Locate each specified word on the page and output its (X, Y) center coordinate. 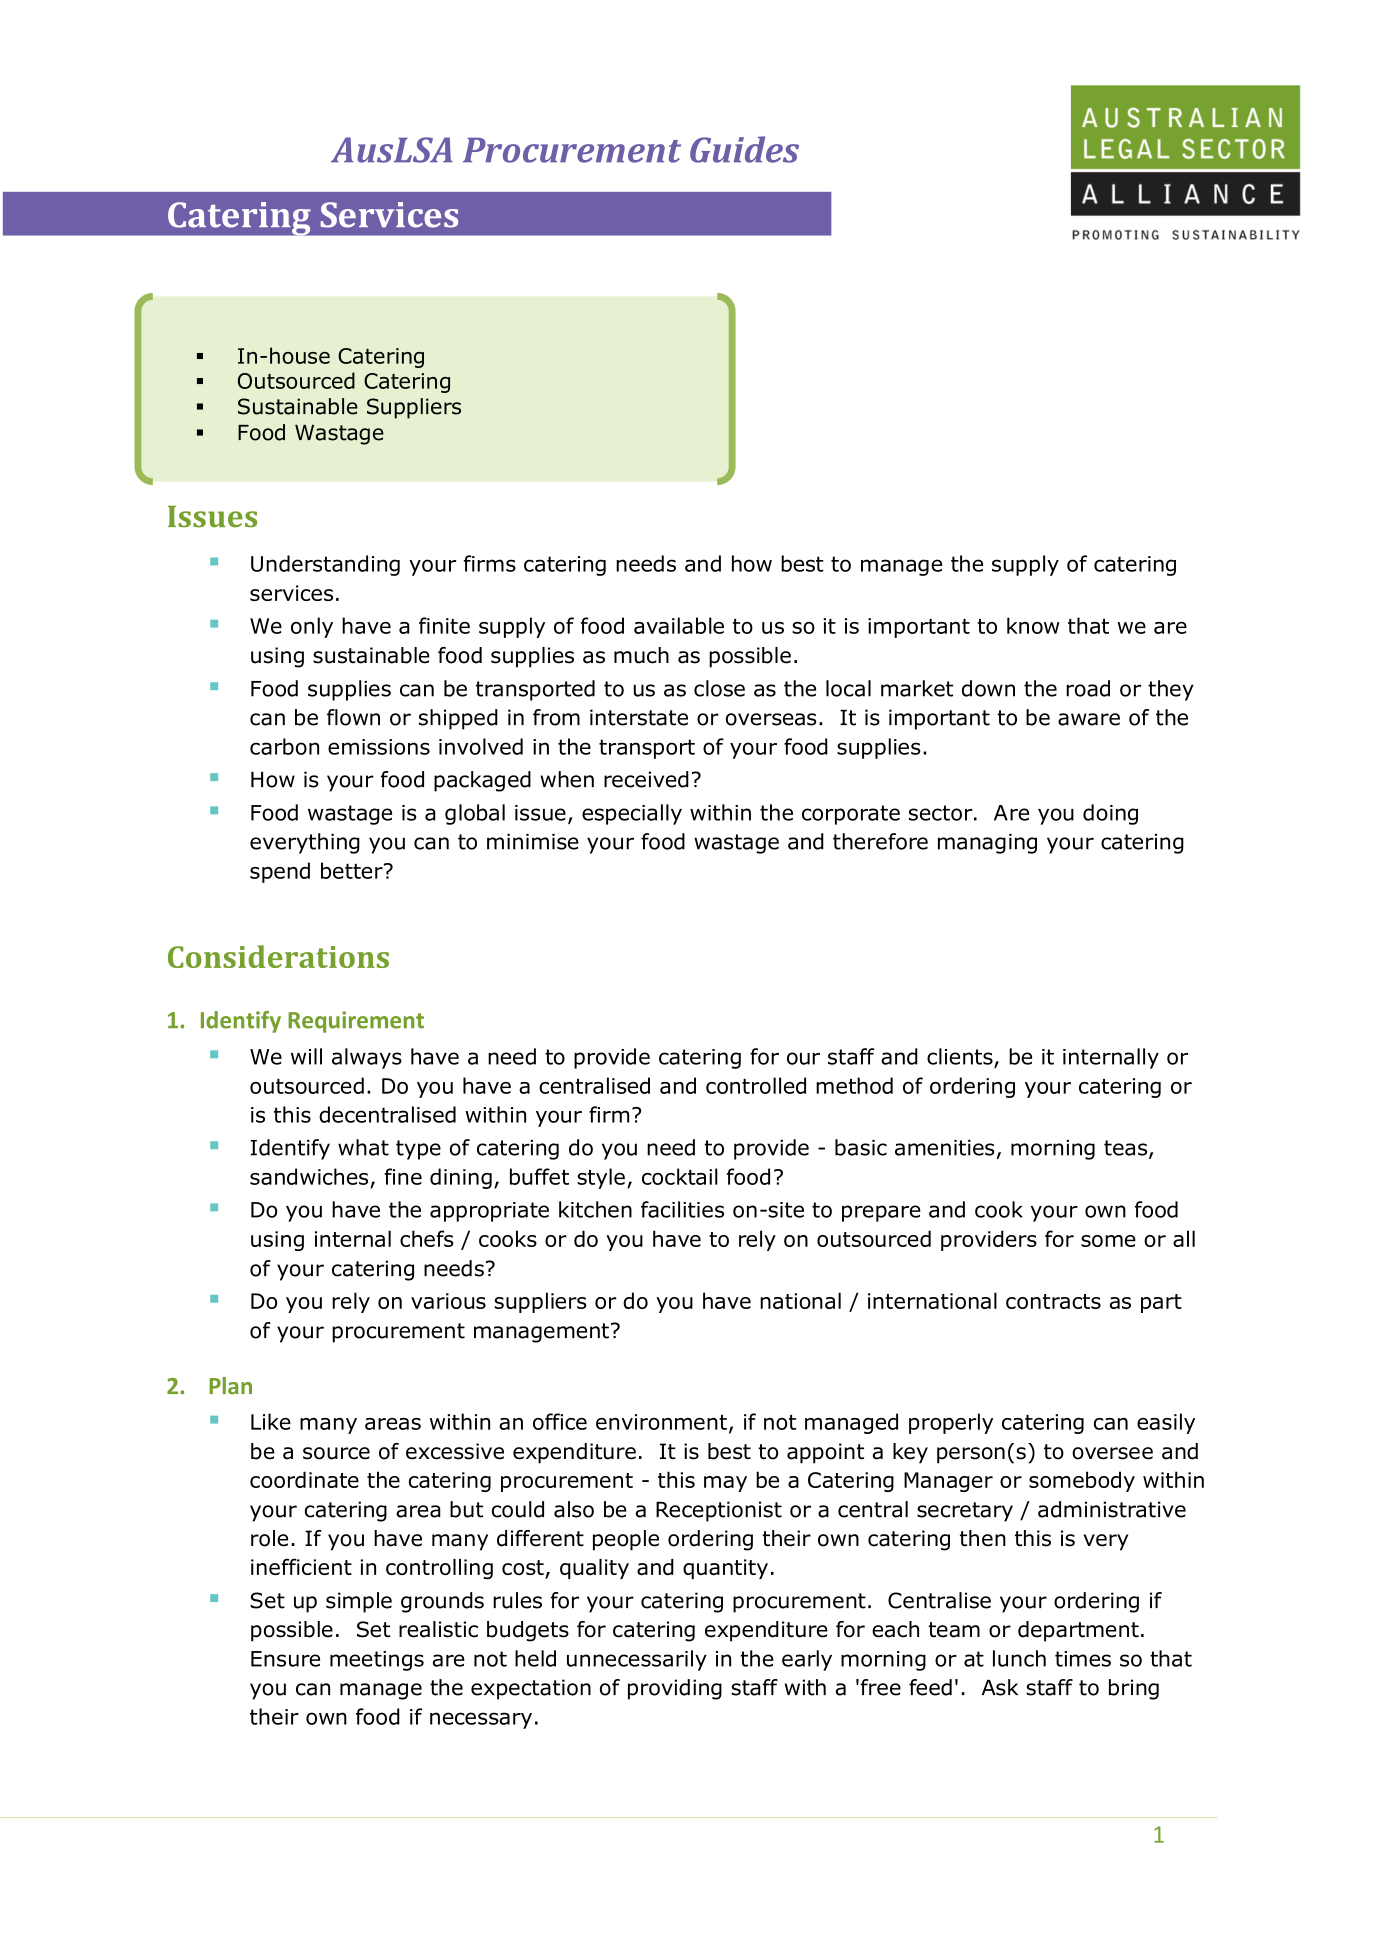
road (1088, 688)
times (1083, 1659)
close (719, 688)
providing (675, 1689)
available (679, 625)
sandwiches (309, 1176)
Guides (744, 149)
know (1033, 625)
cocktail (680, 1176)
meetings (377, 1661)
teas (1127, 1149)
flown (353, 717)
